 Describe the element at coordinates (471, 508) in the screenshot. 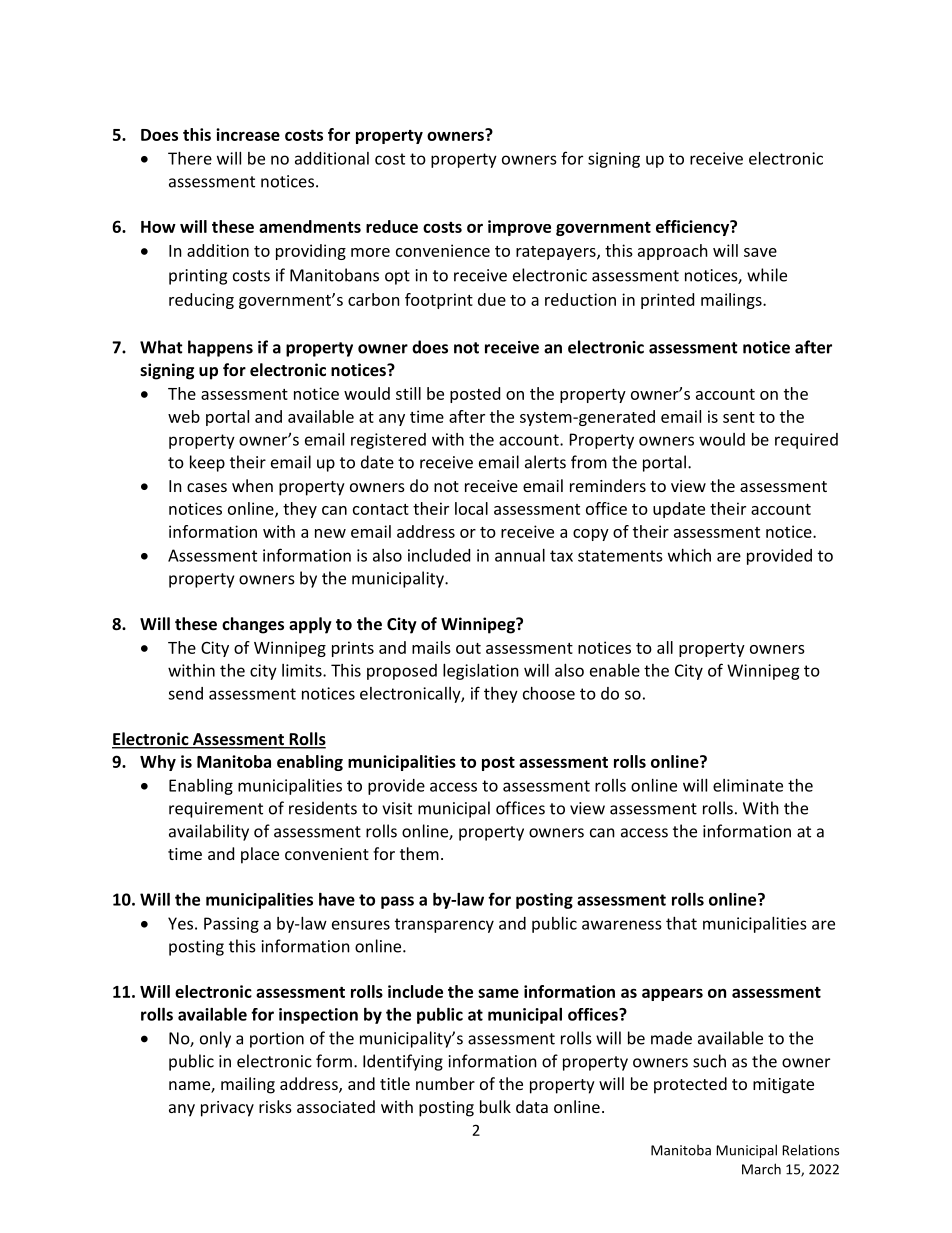

I see `local` at that location.
